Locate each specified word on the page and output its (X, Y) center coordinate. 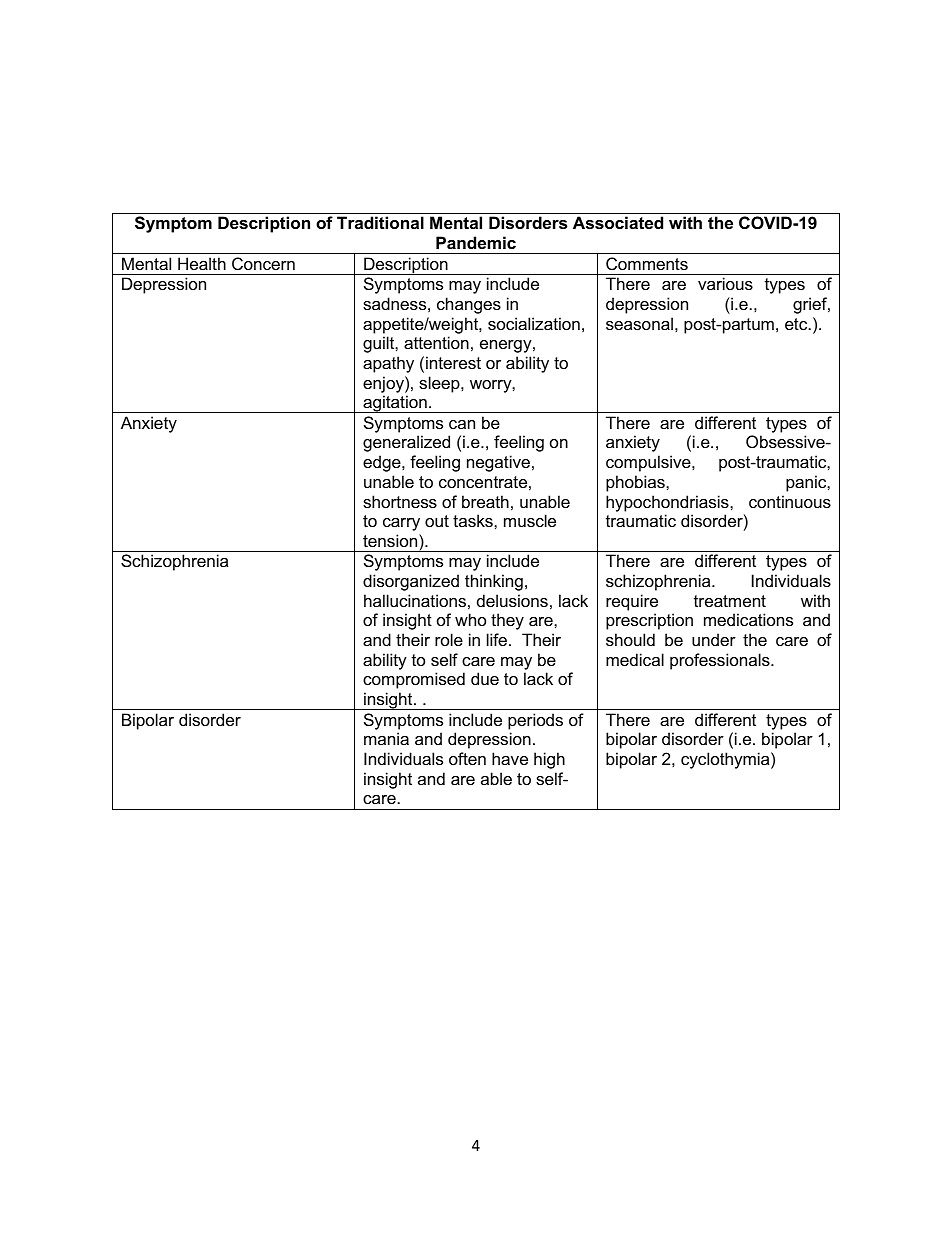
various (725, 283)
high (549, 760)
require (632, 602)
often (467, 758)
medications (748, 619)
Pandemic (476, 242)
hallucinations (415, 600)
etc (797, 324)
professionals (721, 661)
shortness (400, 501)
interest (453, 362)
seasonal (639, 323)
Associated (618, 222)
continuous (790, 501)
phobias (636, 483)
